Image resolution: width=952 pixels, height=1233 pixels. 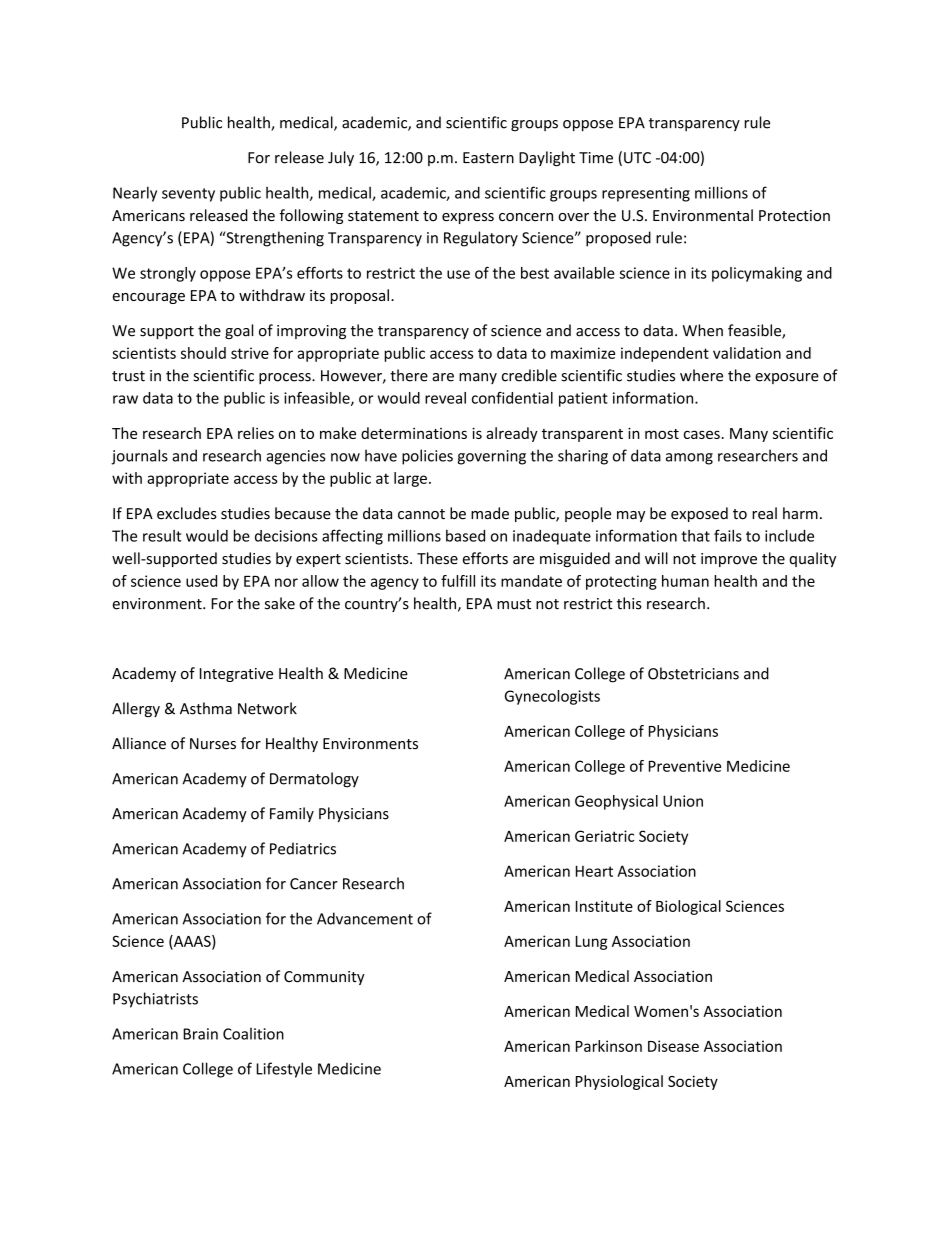 What do you see at coordinates (488, 158) in the image?
I see `Eastern` at bounding box center [488, 158].
